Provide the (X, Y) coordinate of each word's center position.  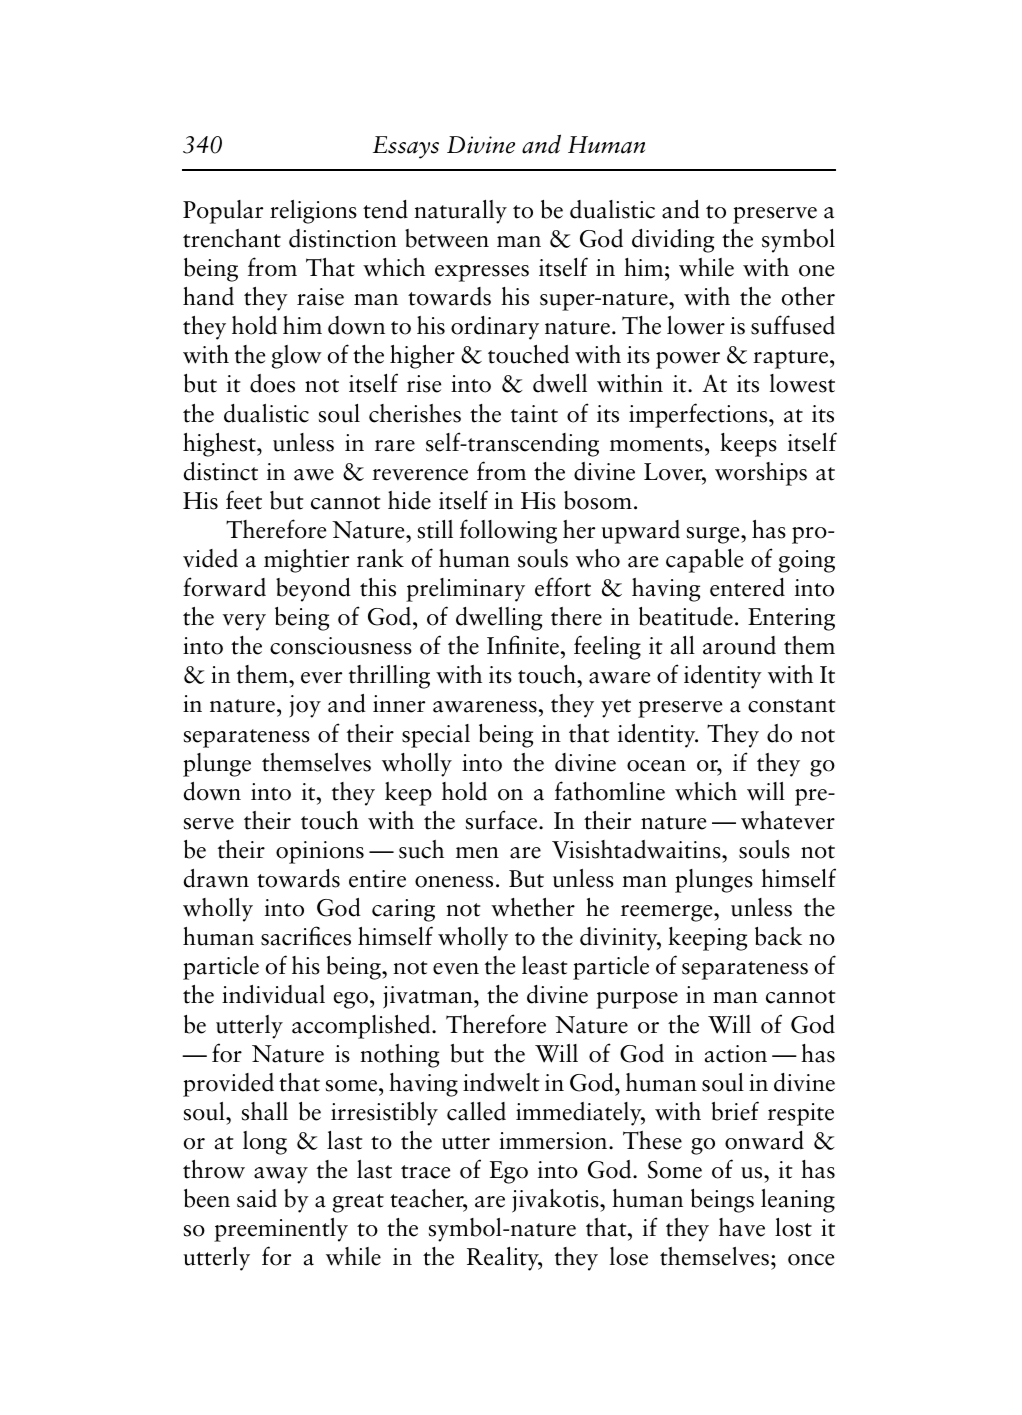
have (742, 1227)
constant (792, 706)
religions (313, 212)
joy (305, 706)
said (257, 1198)
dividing (673, 241)
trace (425, 1172)
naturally (460, 212)
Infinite (523, 645)
